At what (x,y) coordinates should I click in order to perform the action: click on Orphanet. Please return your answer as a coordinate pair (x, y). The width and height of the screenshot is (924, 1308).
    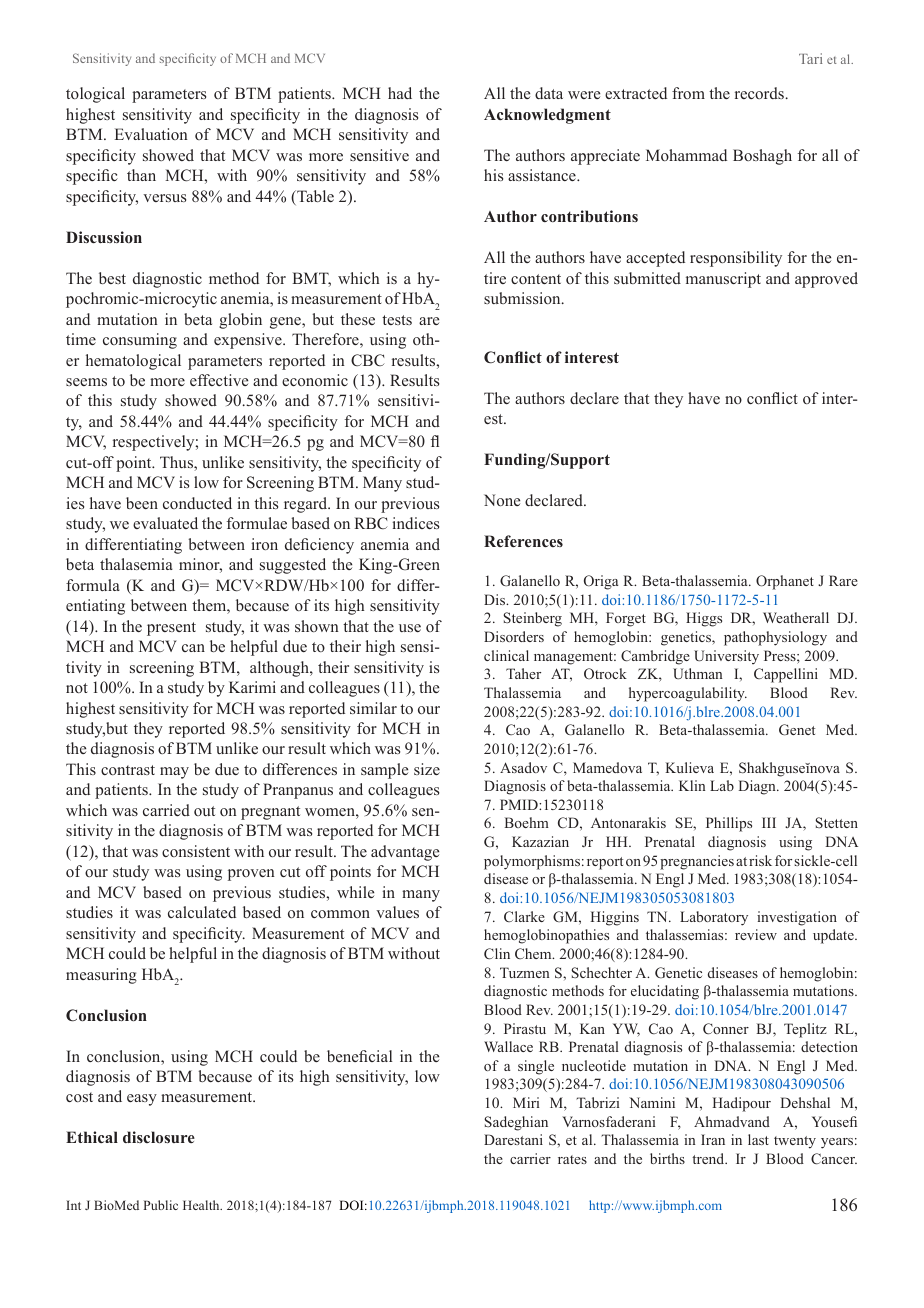
    Looking at the image, I should click on (785, 582).
